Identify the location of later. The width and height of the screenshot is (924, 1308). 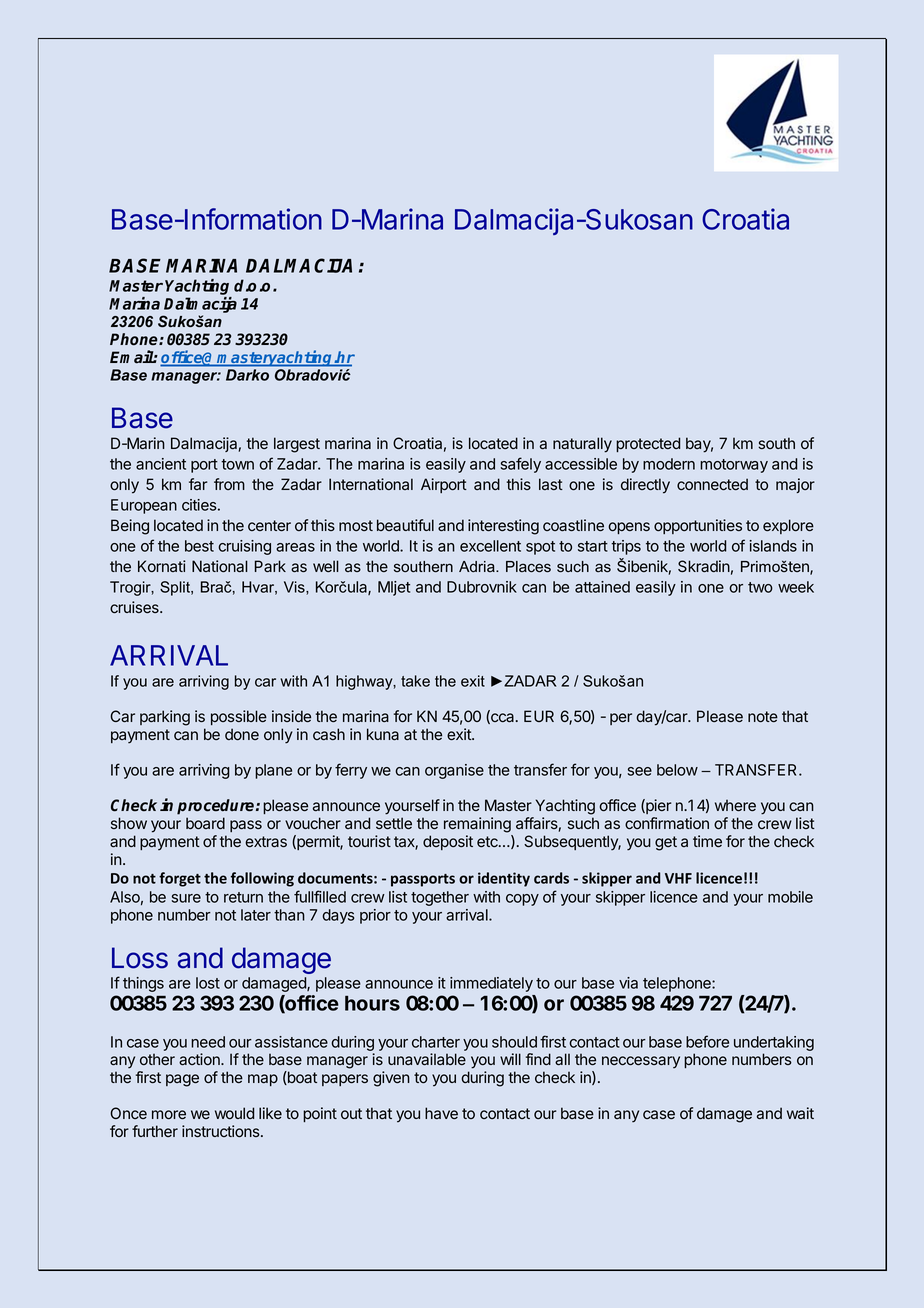
(256, 915).
